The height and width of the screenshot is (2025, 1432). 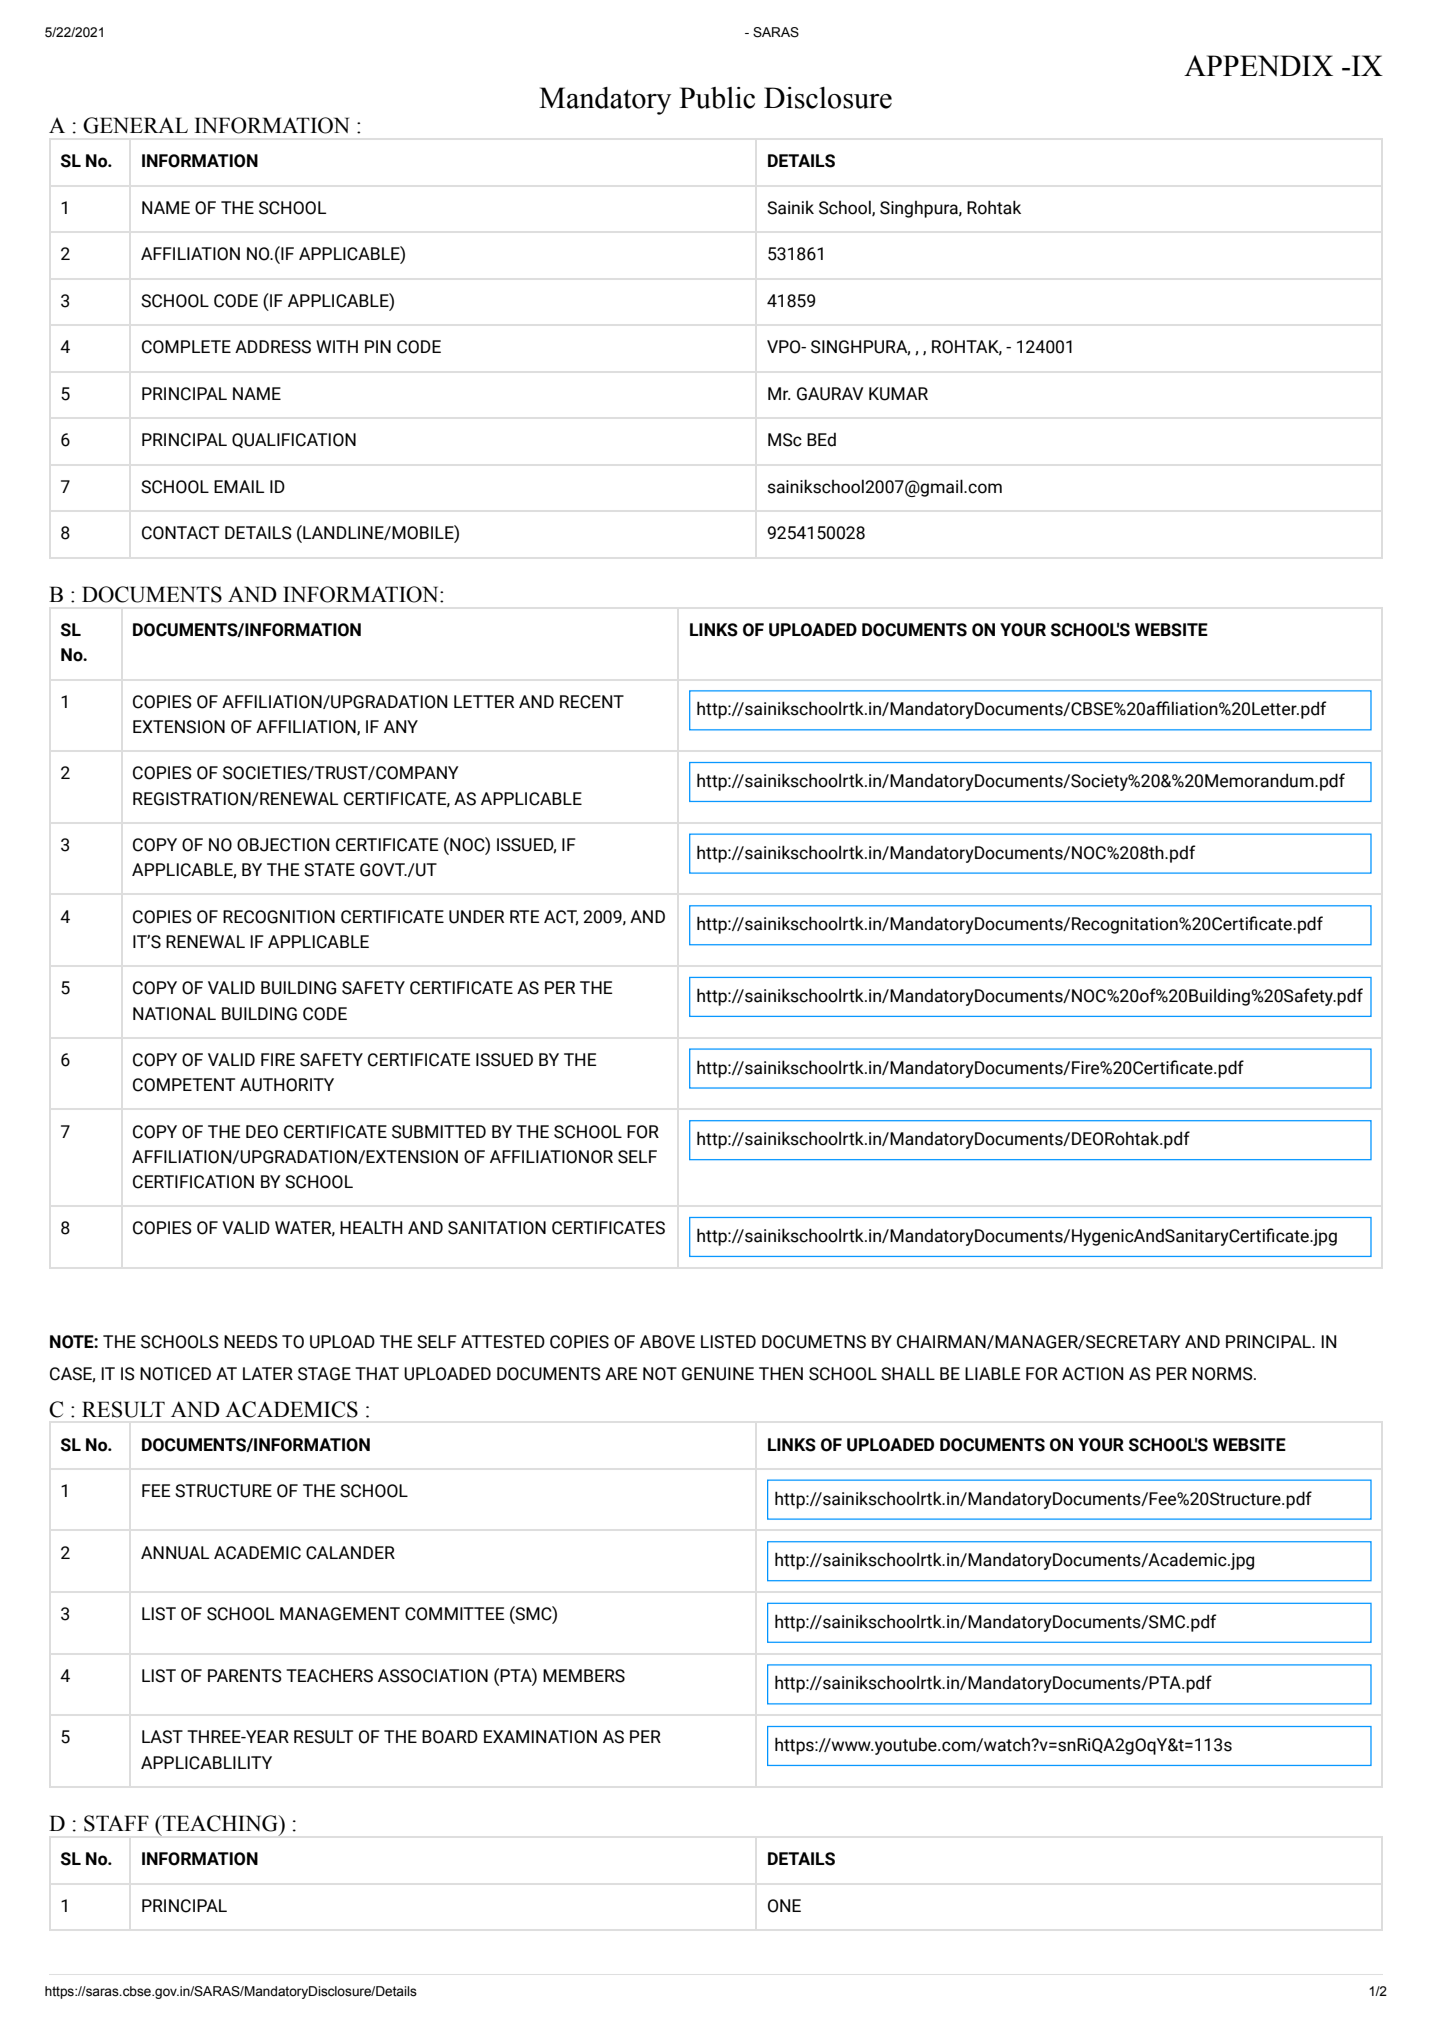 What do you see at coordinates (898, 394) in the screenshot?
I see `KUMAR` at bounding box center [898, 394].
